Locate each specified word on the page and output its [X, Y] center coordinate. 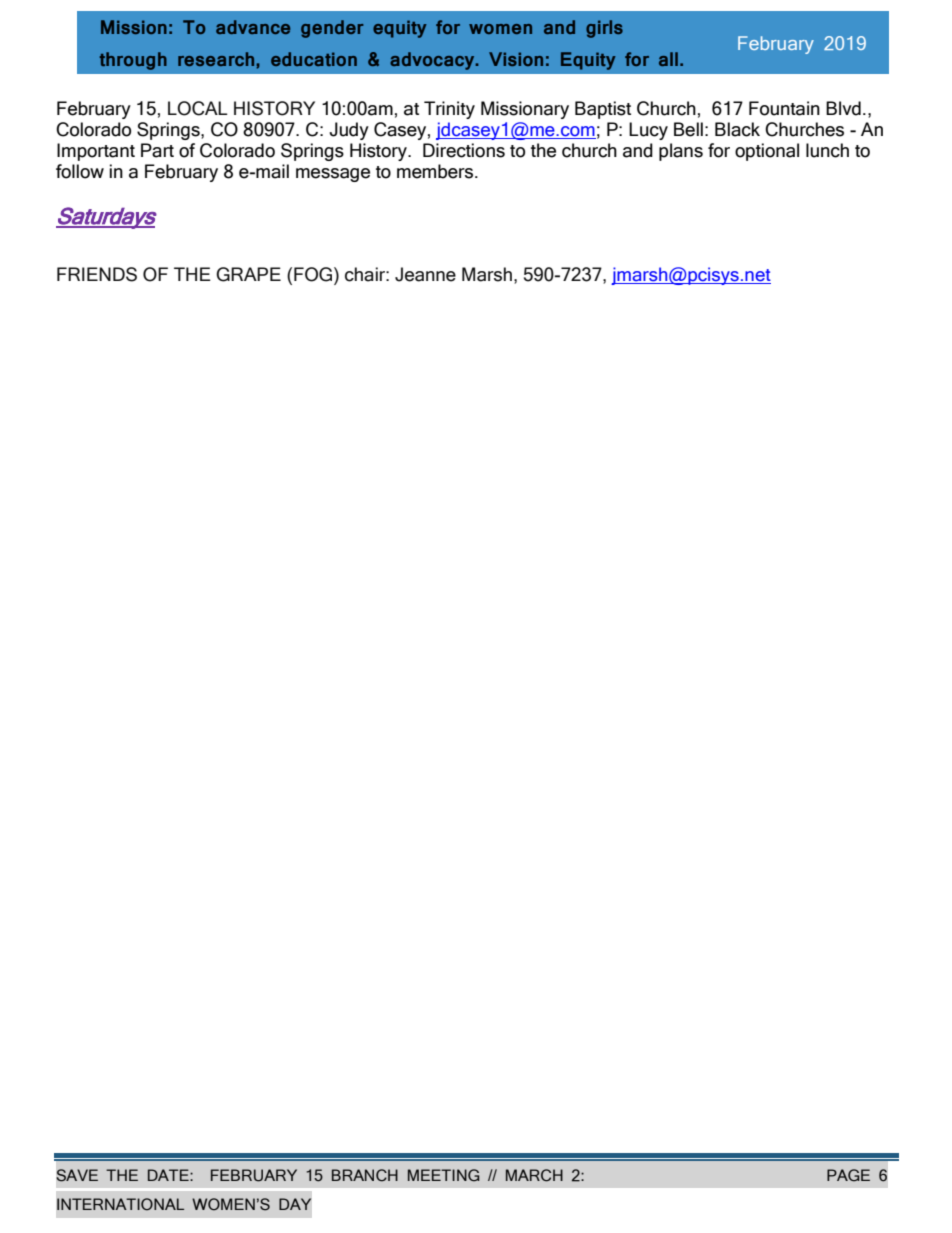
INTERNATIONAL [120, 1204]
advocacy [433, 61]
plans [681, 152]
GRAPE [248, 274]
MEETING [444, 1175]
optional [767, 152]
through [133, 61]
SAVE [77, 1175]
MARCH [534, 1175]
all [668, 59]
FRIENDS [97, 274]
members [436, 171]
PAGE [848, 1175]
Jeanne [425, 274]
